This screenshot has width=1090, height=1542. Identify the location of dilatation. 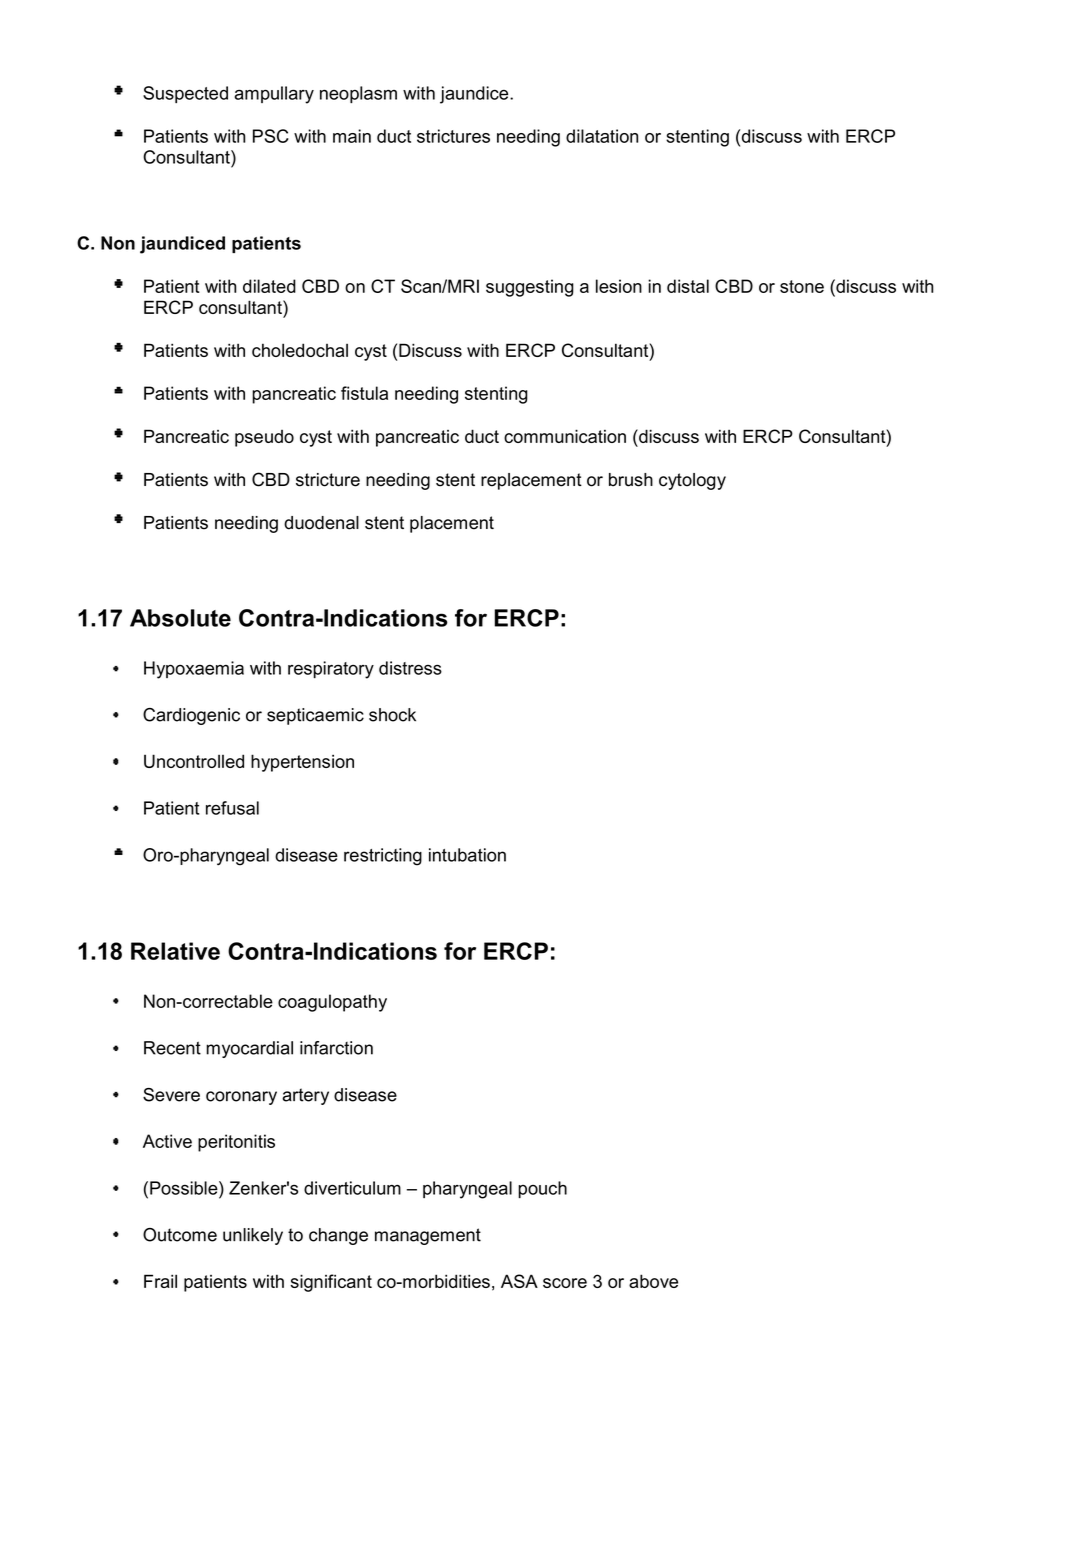
(602, 136).
